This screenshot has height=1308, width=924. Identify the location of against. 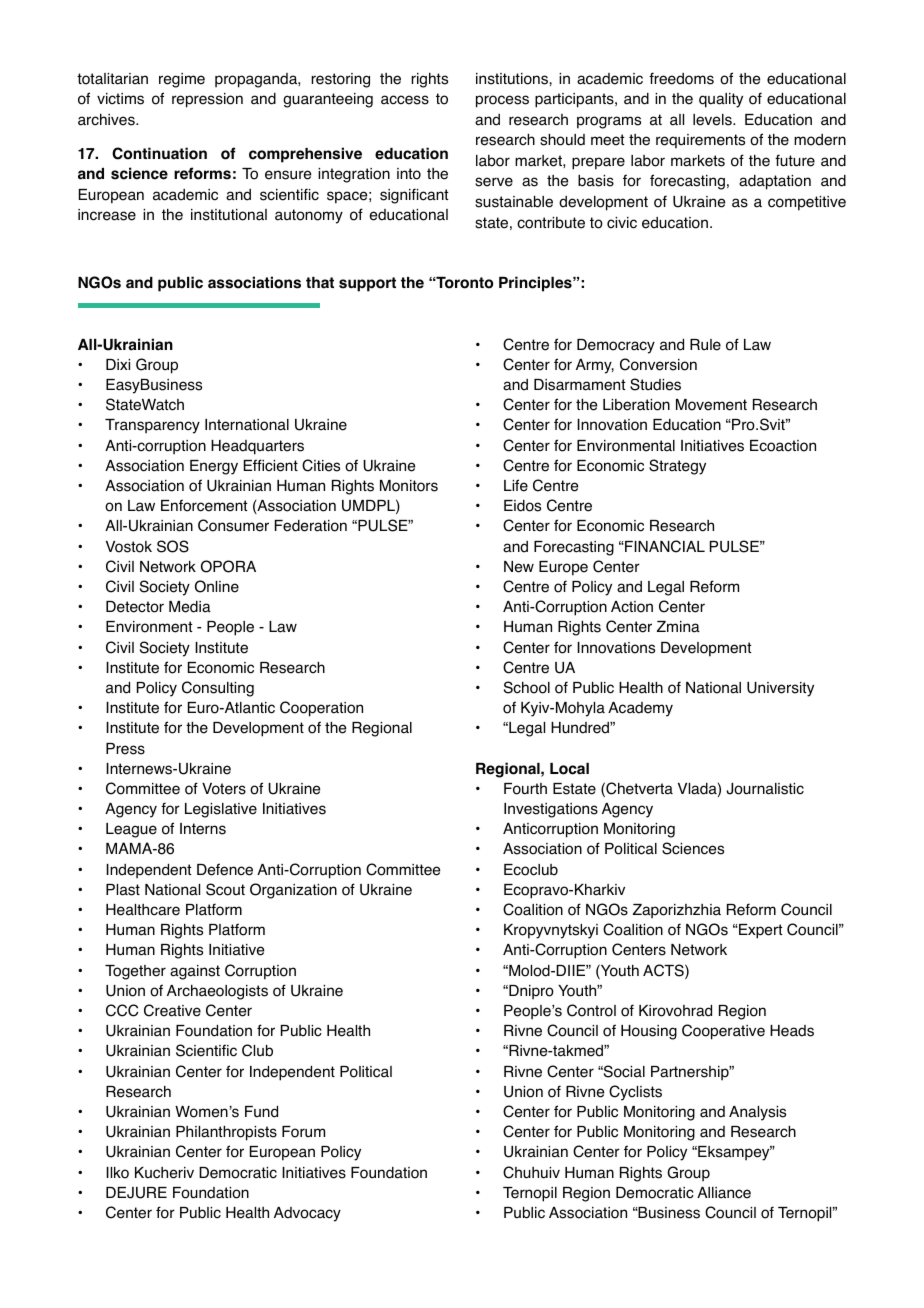
(195, 972).
